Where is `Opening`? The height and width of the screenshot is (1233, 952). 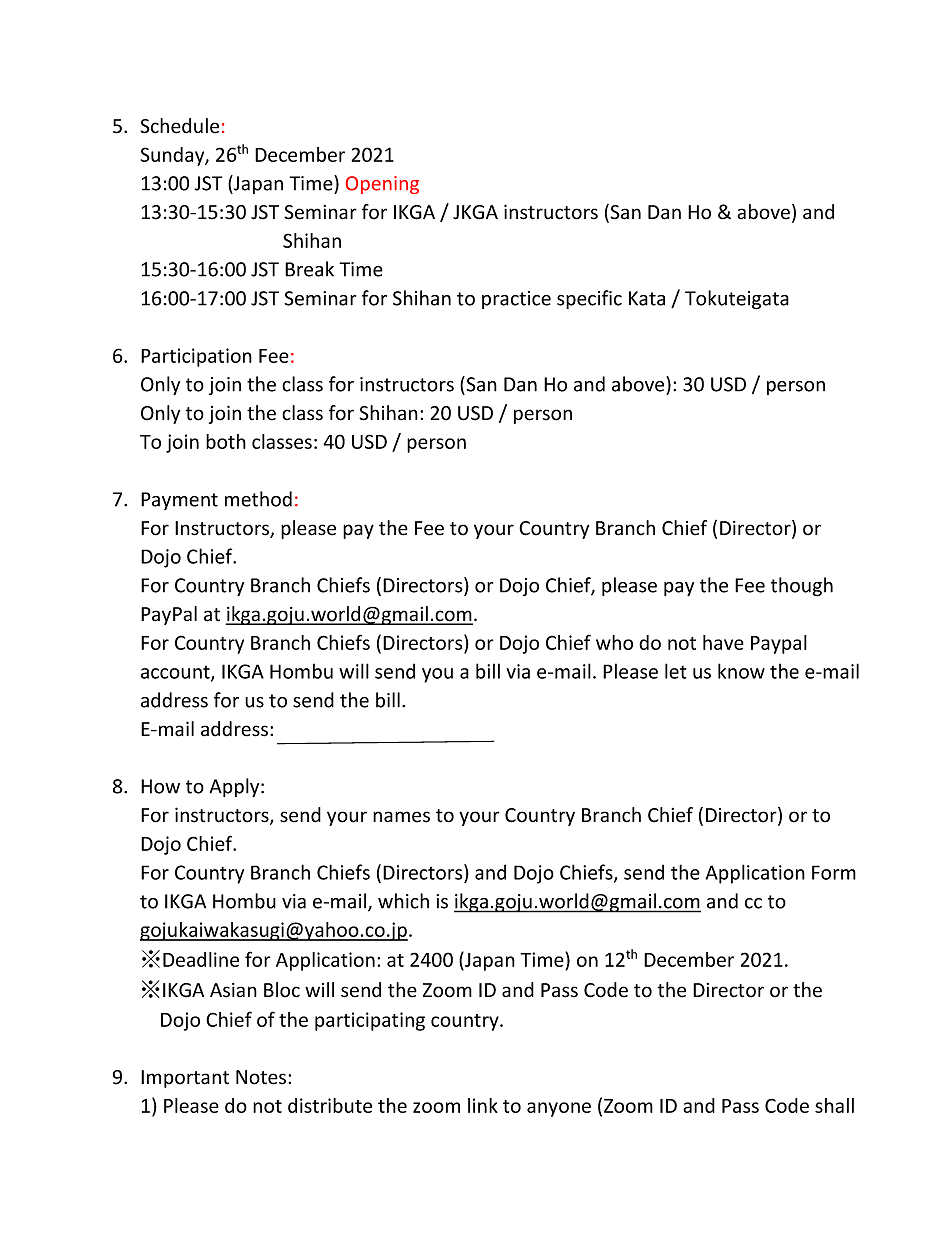 Opening is located at coordinates (382, 185).
